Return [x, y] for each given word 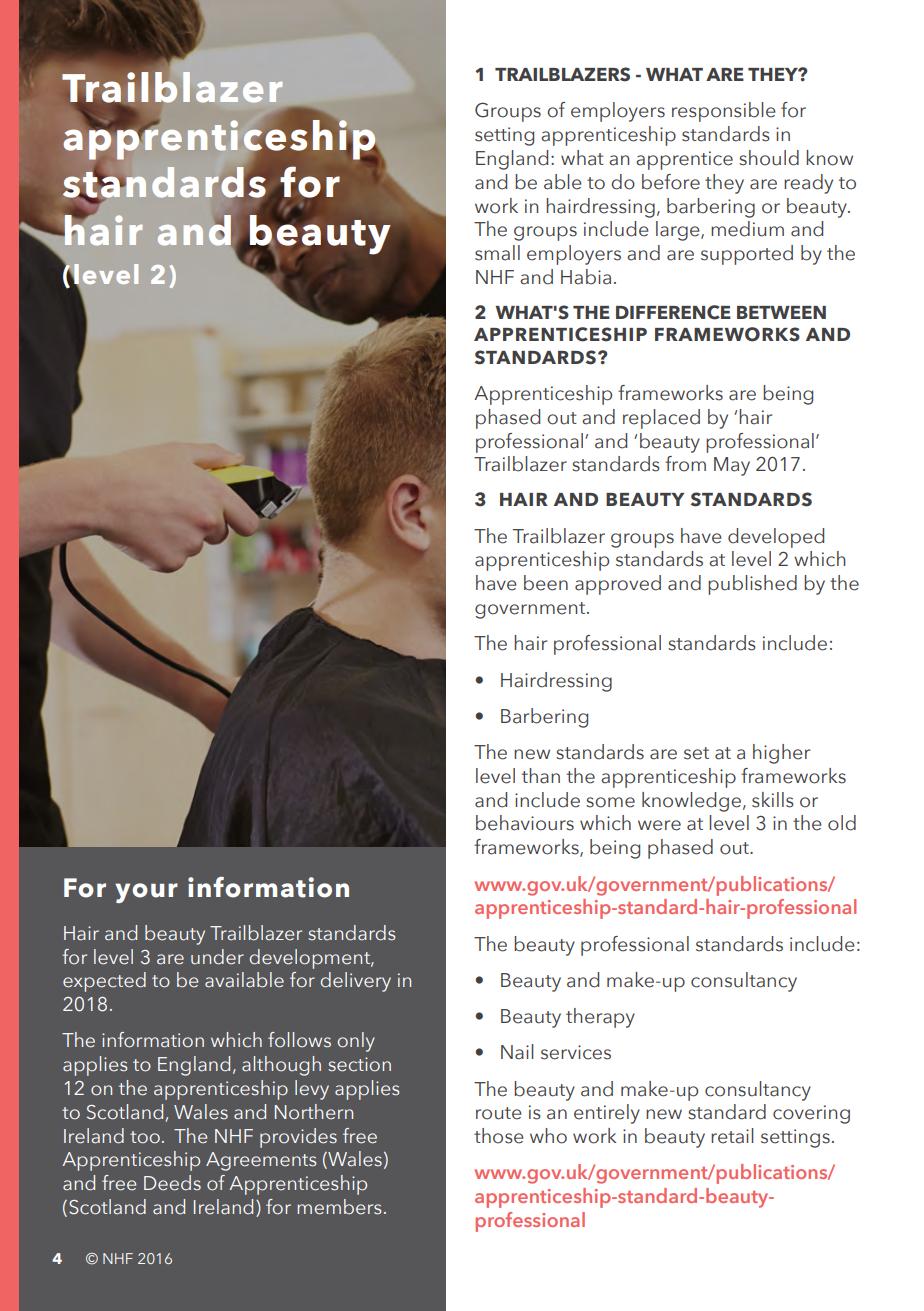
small [497, 253]
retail [732, 1136]
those [499, 1136]
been [546, 583]
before [671, 182]
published [752, 585]
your [146, 893]
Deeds [172, 1183]
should [769, 158]
